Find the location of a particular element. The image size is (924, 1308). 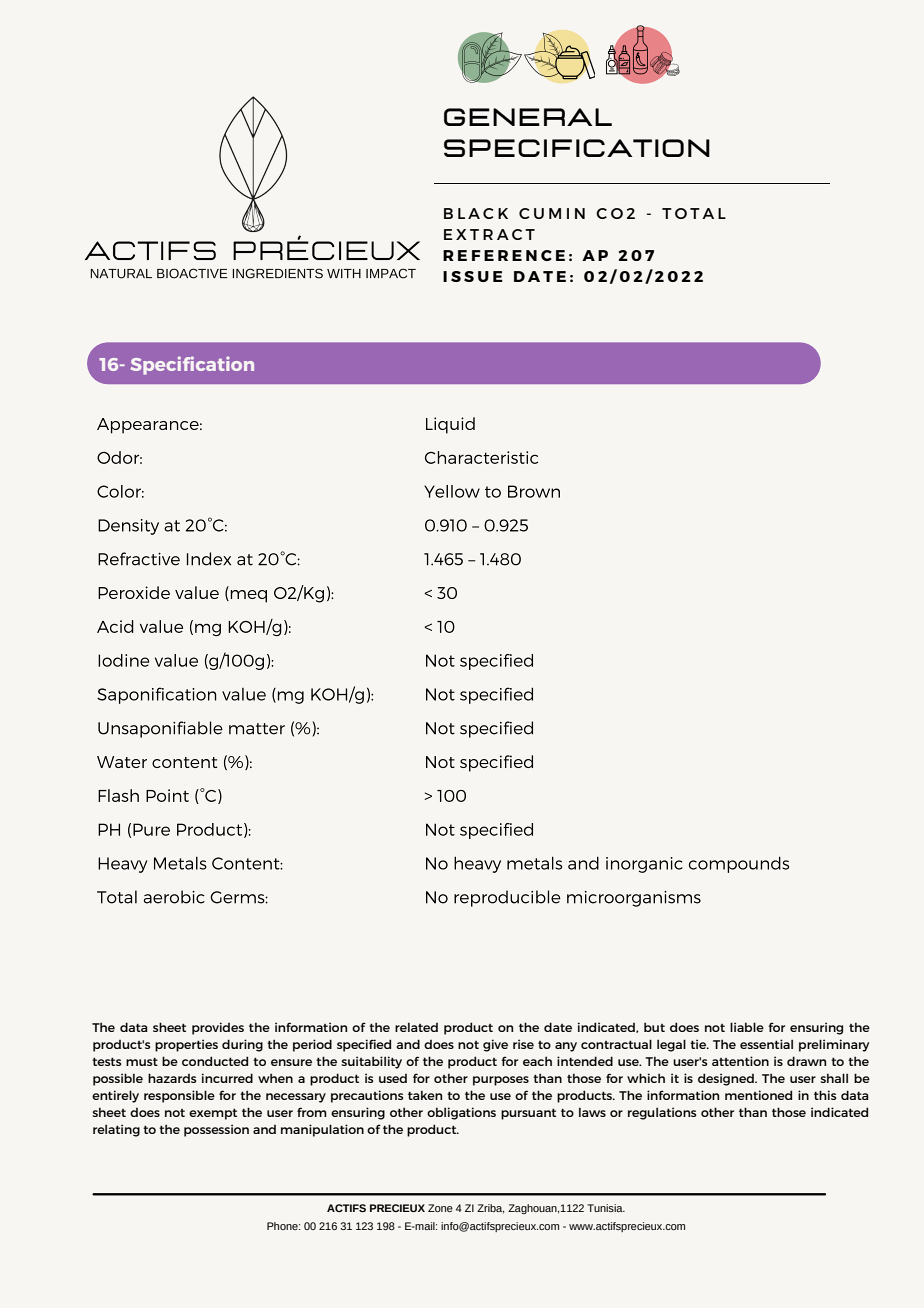

Yellow is located at coordinates (452, 491).
